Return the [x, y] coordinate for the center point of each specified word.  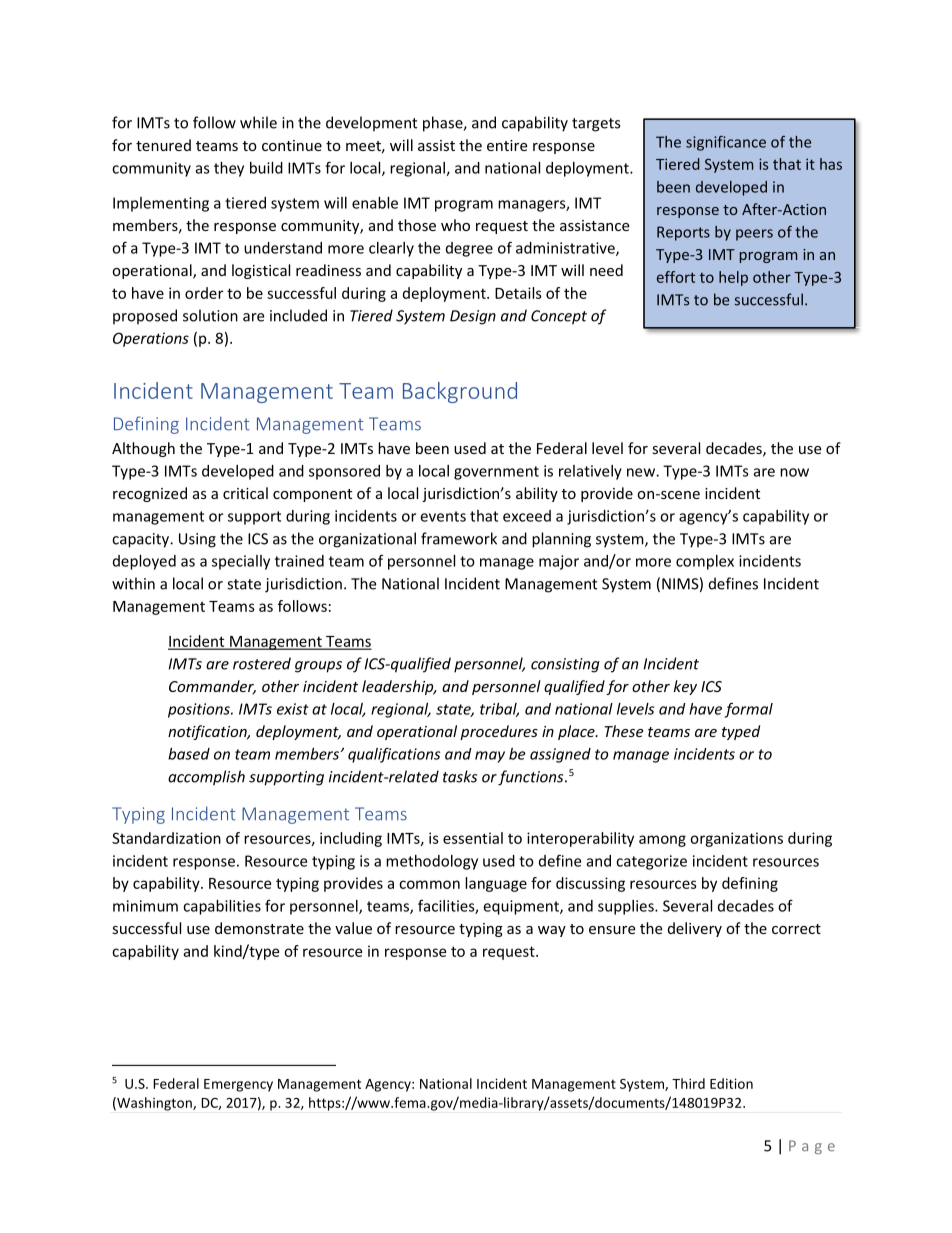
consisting [565, 665]
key [685, 687]
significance [726, 143]
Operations [151, 339]
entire [507, 145]
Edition [731, 1083]
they [229, 169]
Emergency [238, 1085]
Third [688, 1083]
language [496, 884]
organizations [736, 839]
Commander [212, 687]
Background [460, 392]
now [794, 472]
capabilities [222, 907]
